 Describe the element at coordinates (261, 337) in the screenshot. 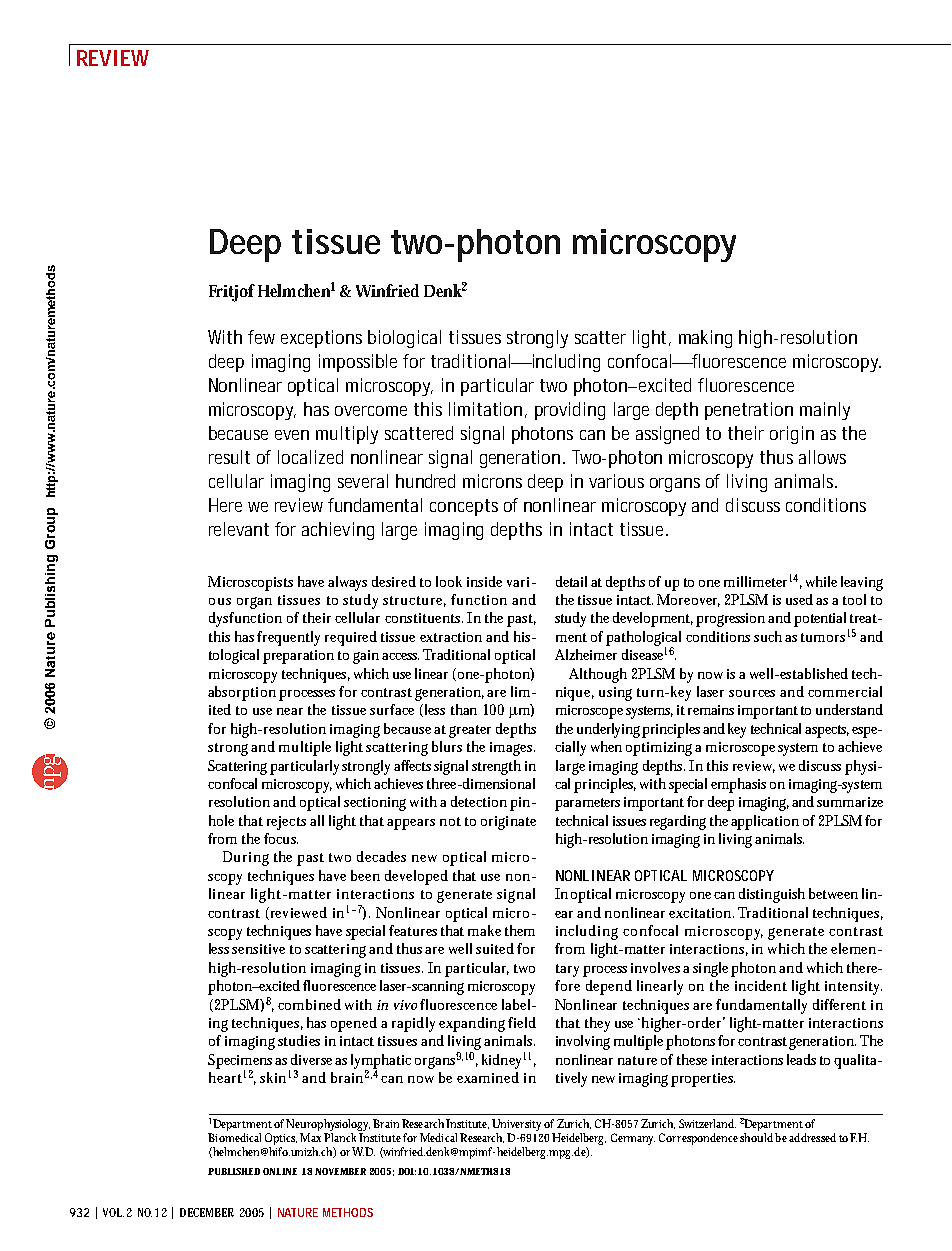

I see `few` at that location.
